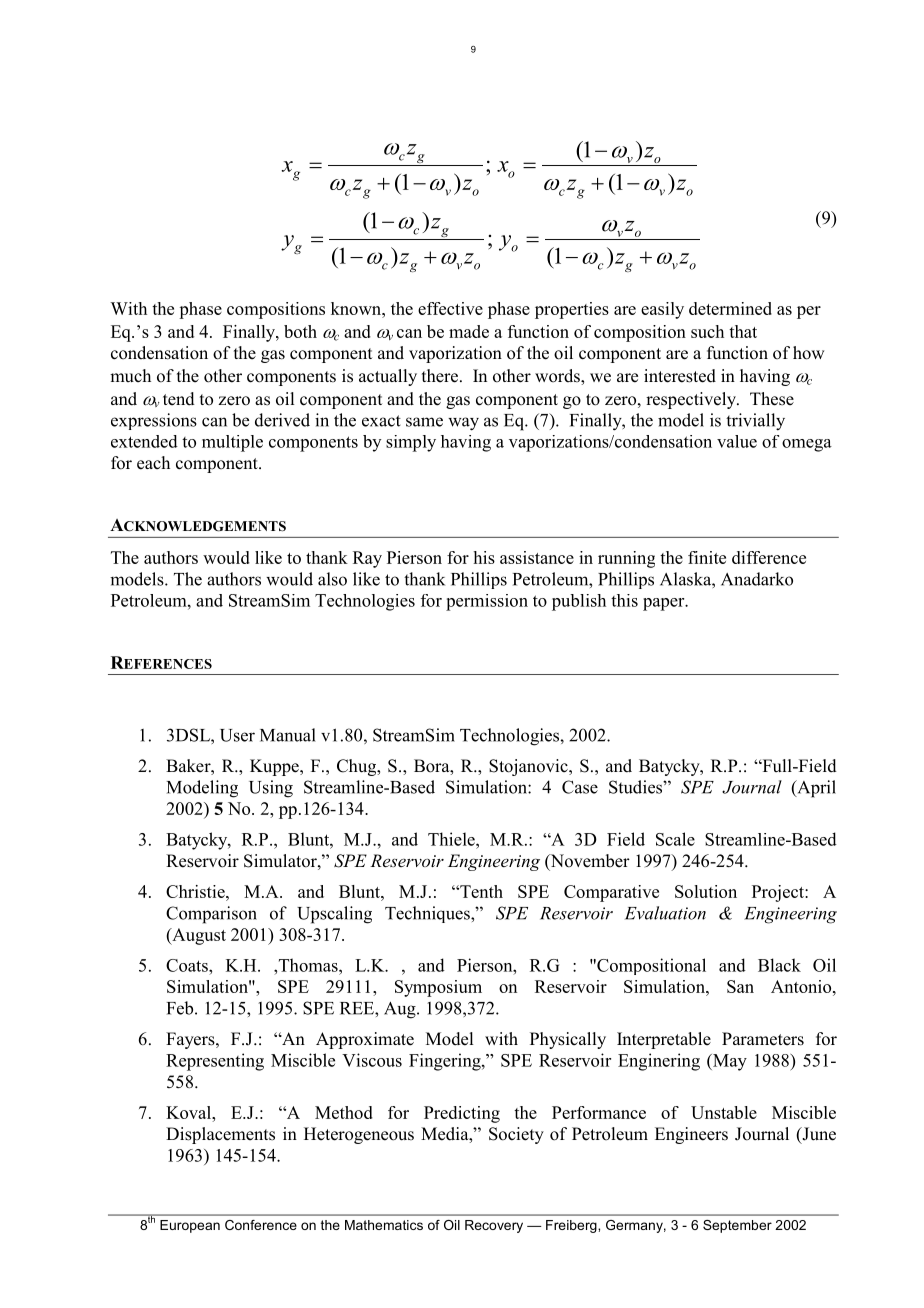  What do you see at coordinates (815, 789) in the screenshot?
I see `April` at bounding box center [815, 789].
